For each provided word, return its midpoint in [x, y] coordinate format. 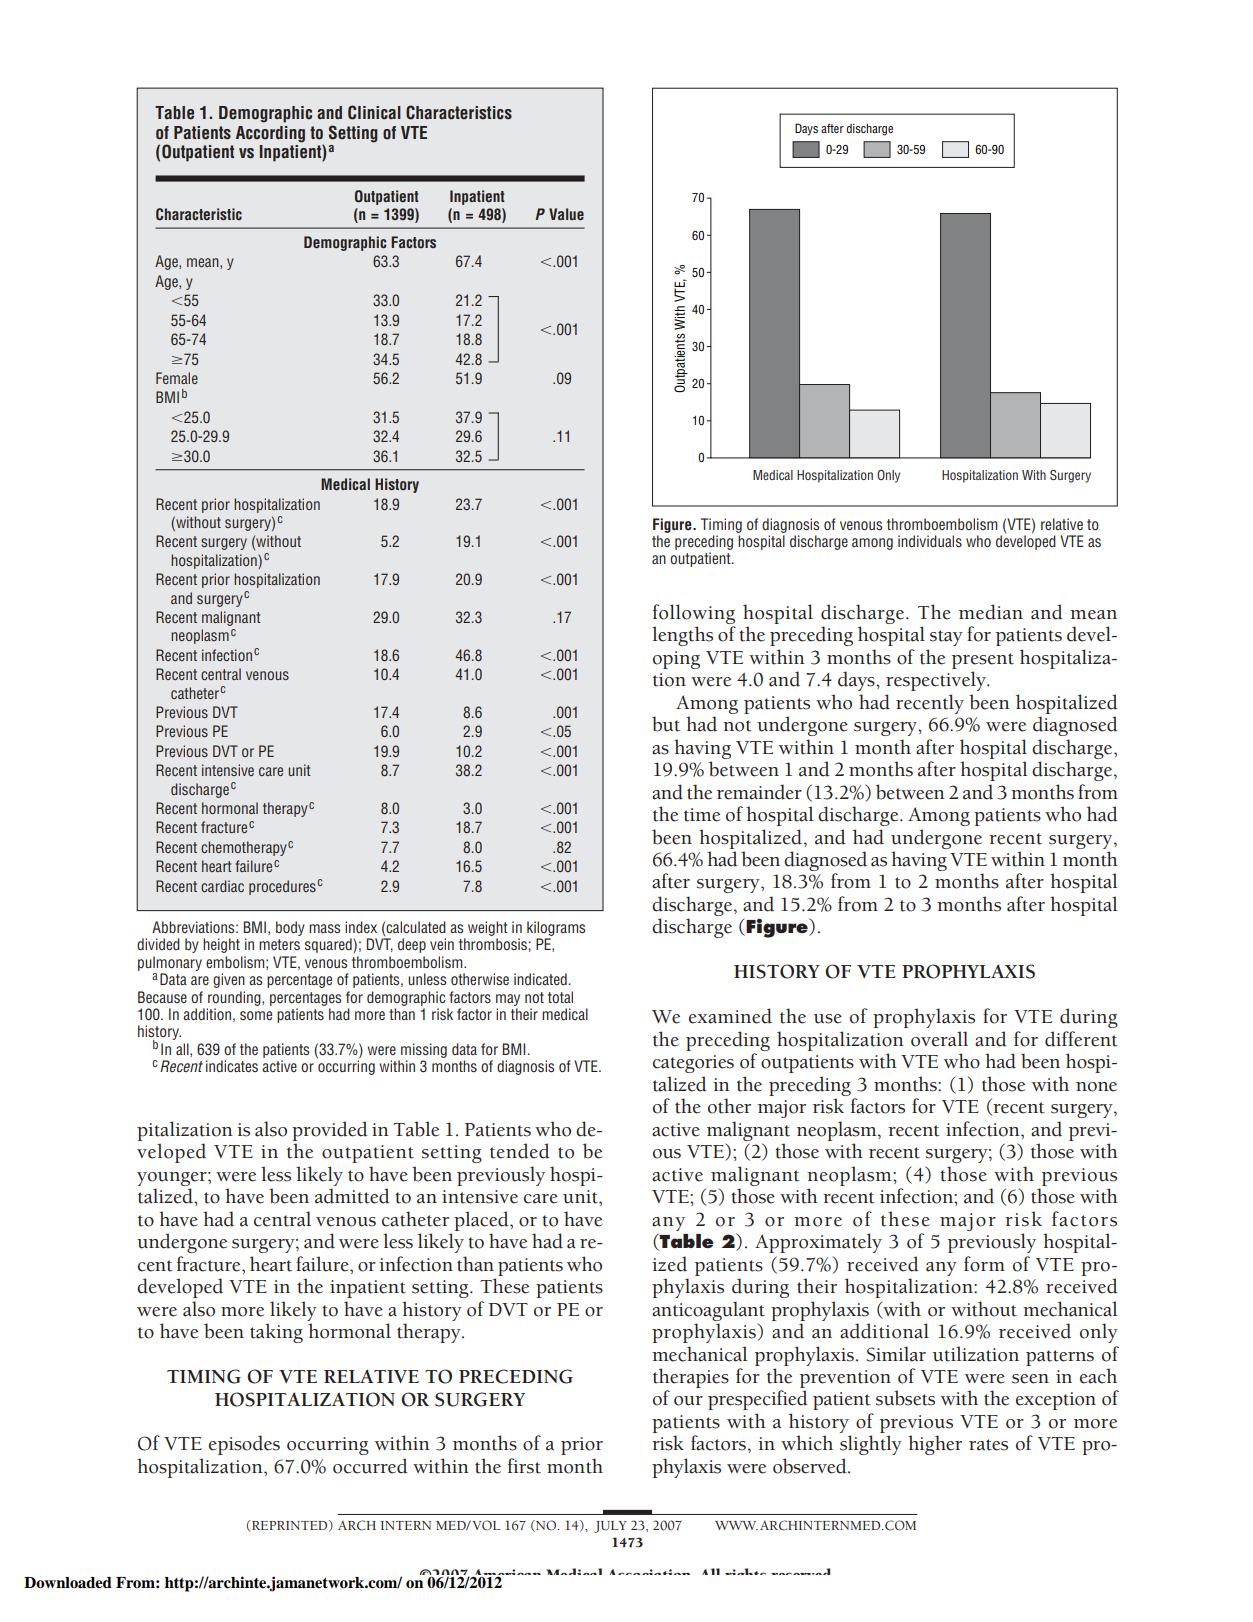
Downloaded [68, 1583]
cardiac [222, 886]
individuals [930, 541]
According [270, 134]
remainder [759, 792]
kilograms [556, 928]
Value [566, 214]
